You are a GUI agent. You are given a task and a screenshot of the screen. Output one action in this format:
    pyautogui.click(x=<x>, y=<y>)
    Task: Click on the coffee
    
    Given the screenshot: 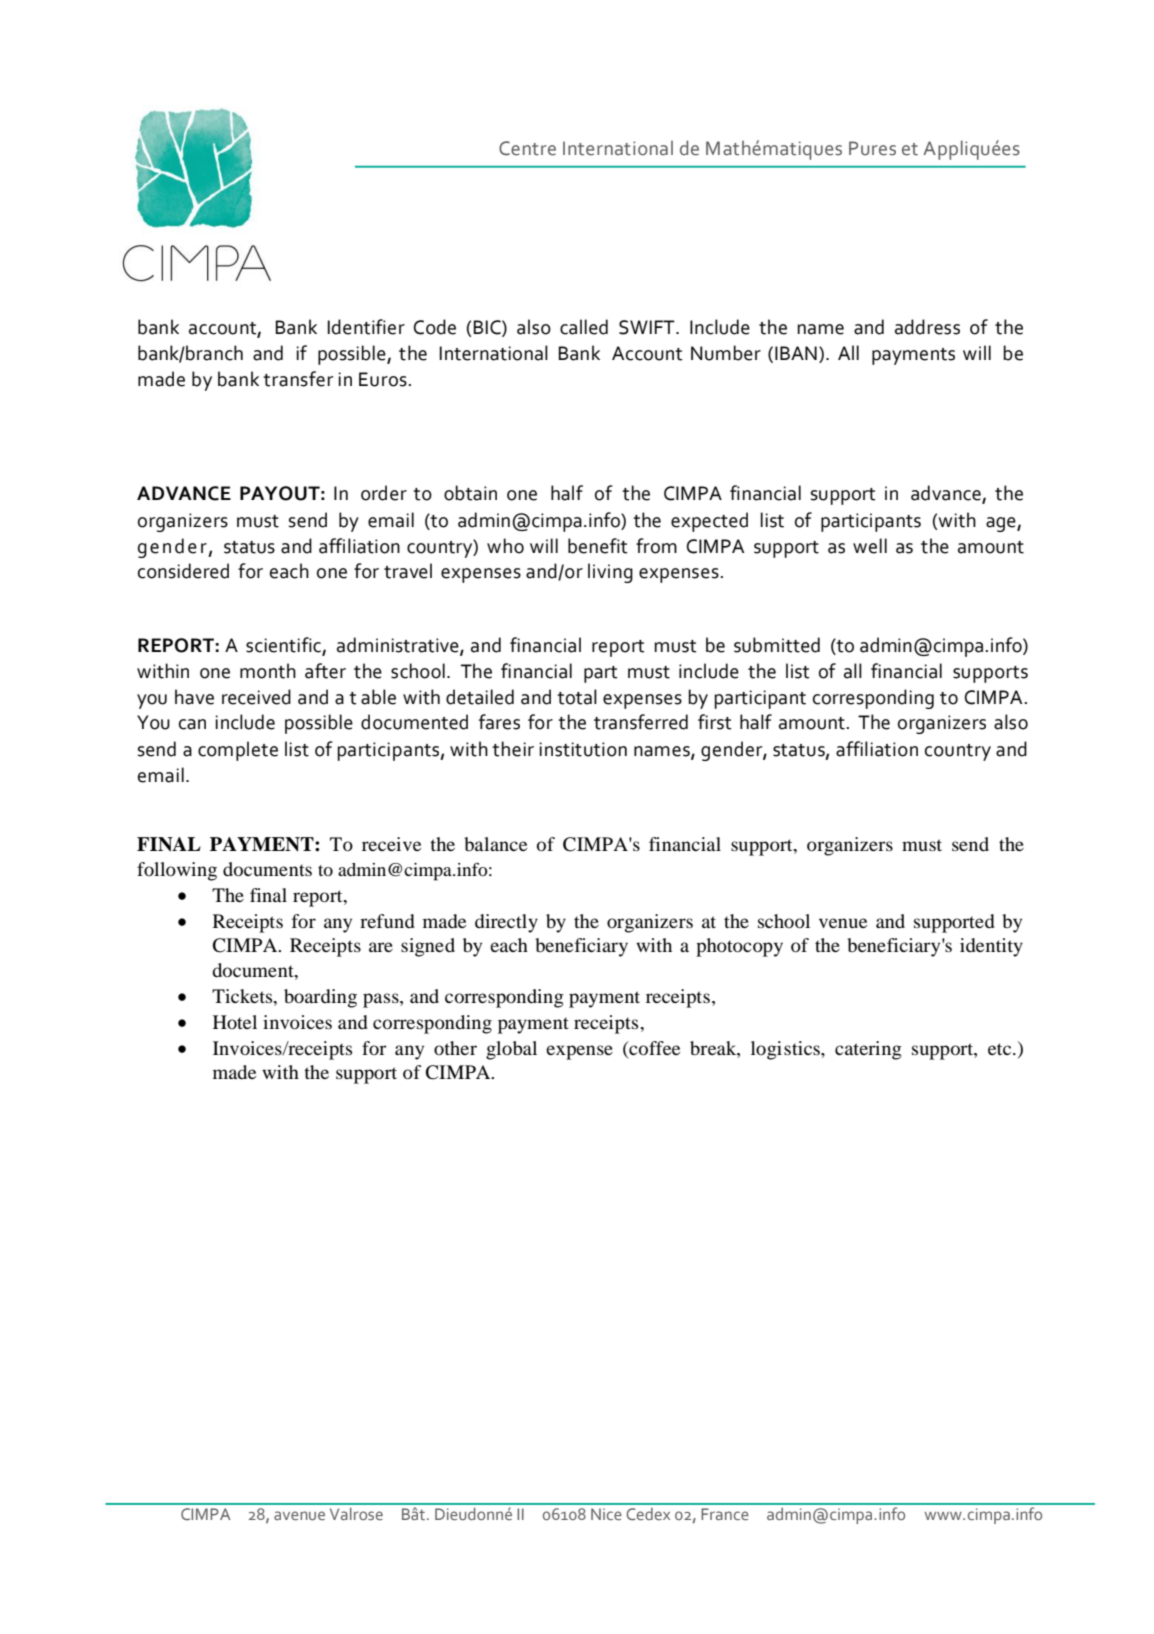 What is the action you would take?
    pyautogui.click(x=653, y=1048)
